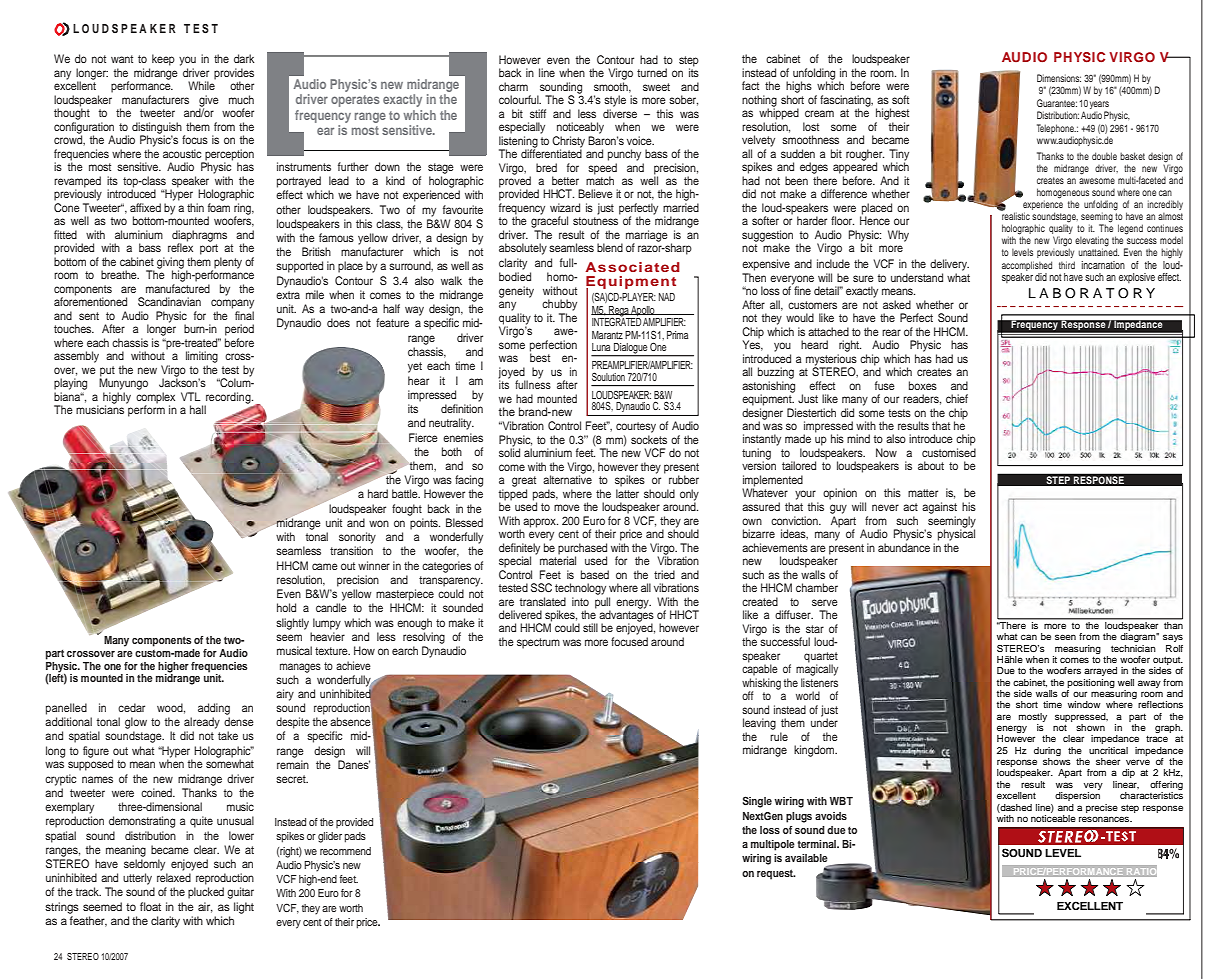 Image resolution: width=1214 pixels, height=980 pixels. What do you see at coordinates (1059, 78) in the screenshot?
I see `Dimensions` at bounding box center [1059, 78].
